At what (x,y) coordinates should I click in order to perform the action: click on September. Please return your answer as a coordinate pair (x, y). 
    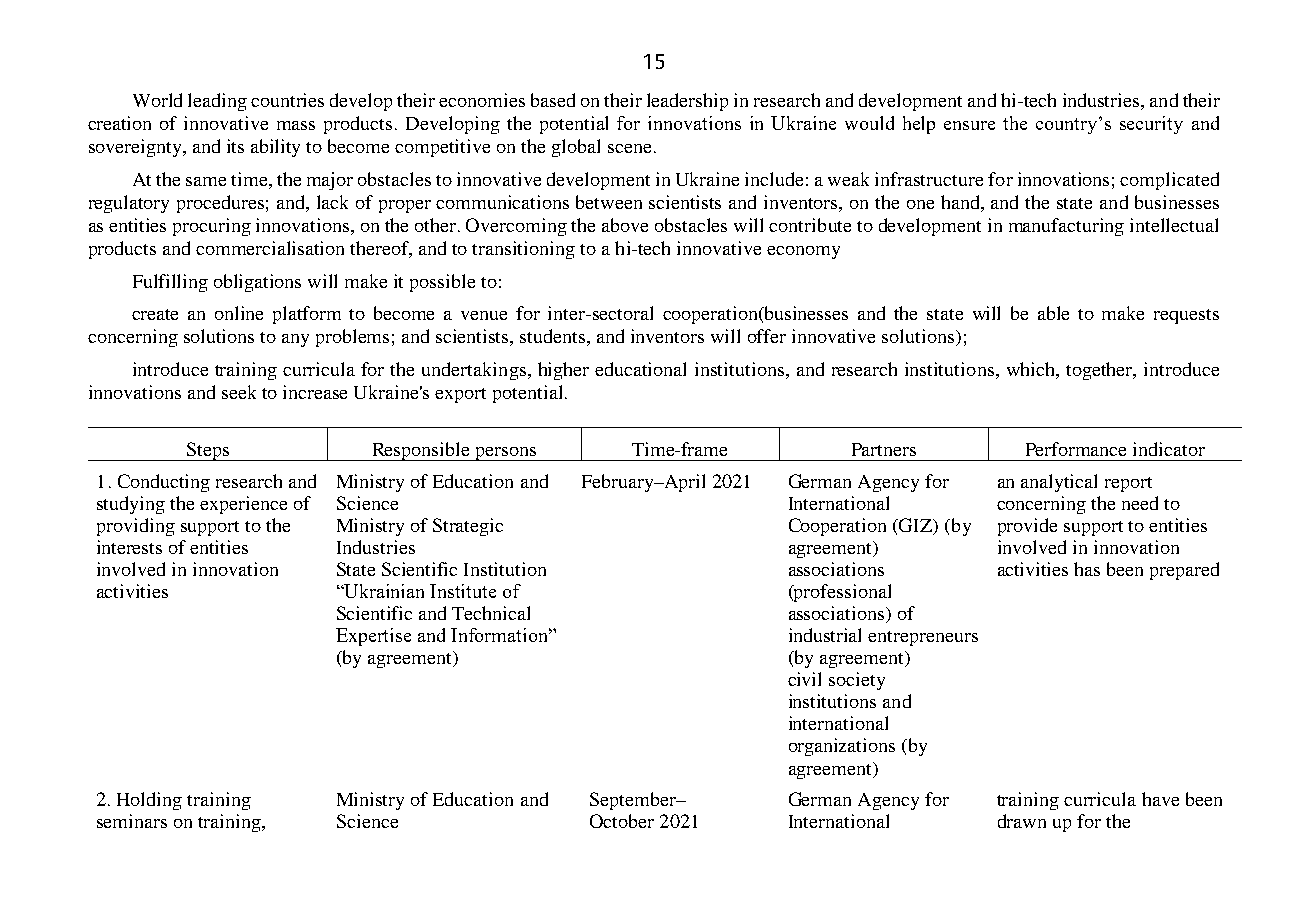
    Looking at the image, I should click on (634, 801).
